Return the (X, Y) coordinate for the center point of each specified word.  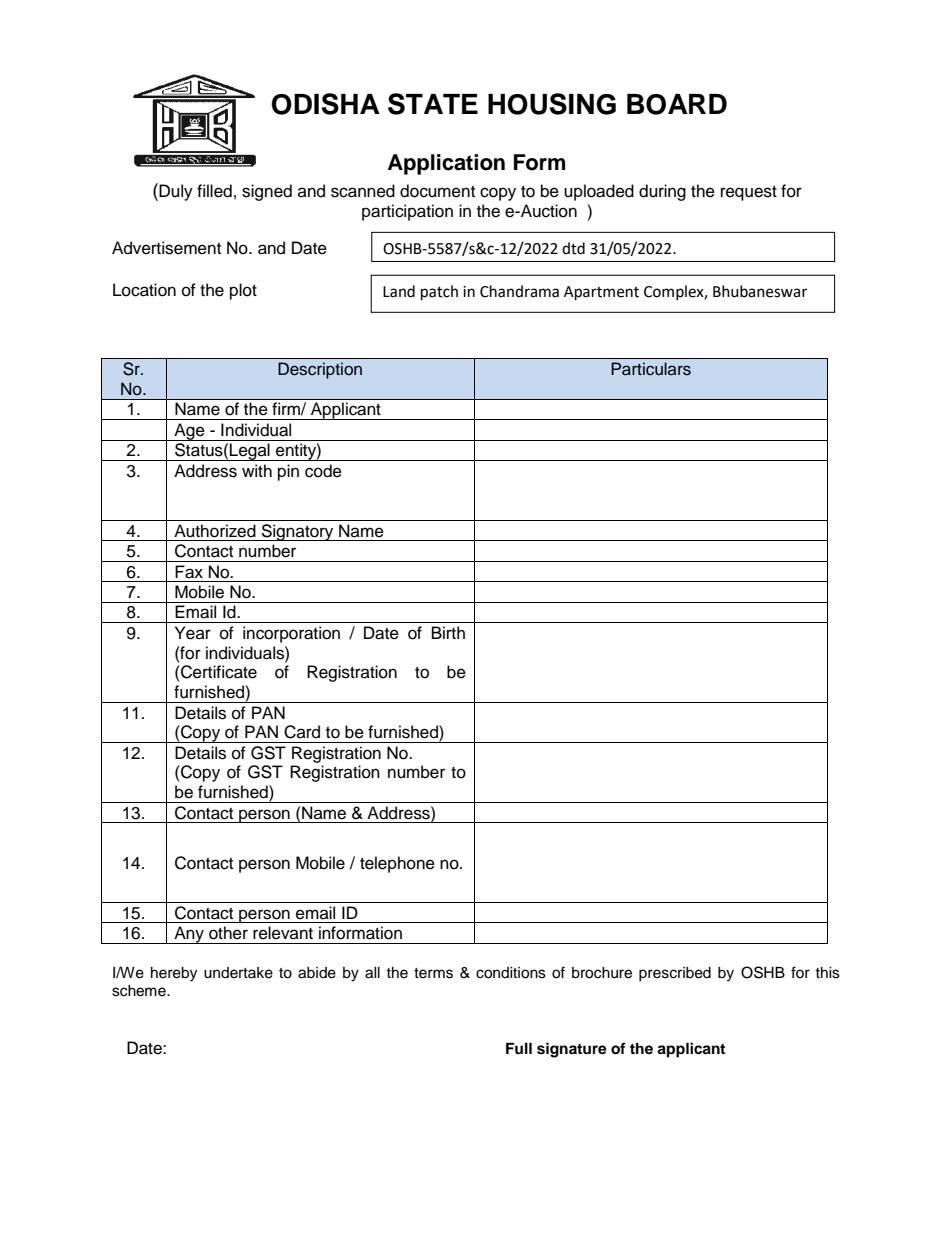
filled (214, 191)
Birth (448, 632)
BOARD (677, 104)
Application (446, 164)
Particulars (651, 369)
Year (193, 633)
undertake (238, 973)
